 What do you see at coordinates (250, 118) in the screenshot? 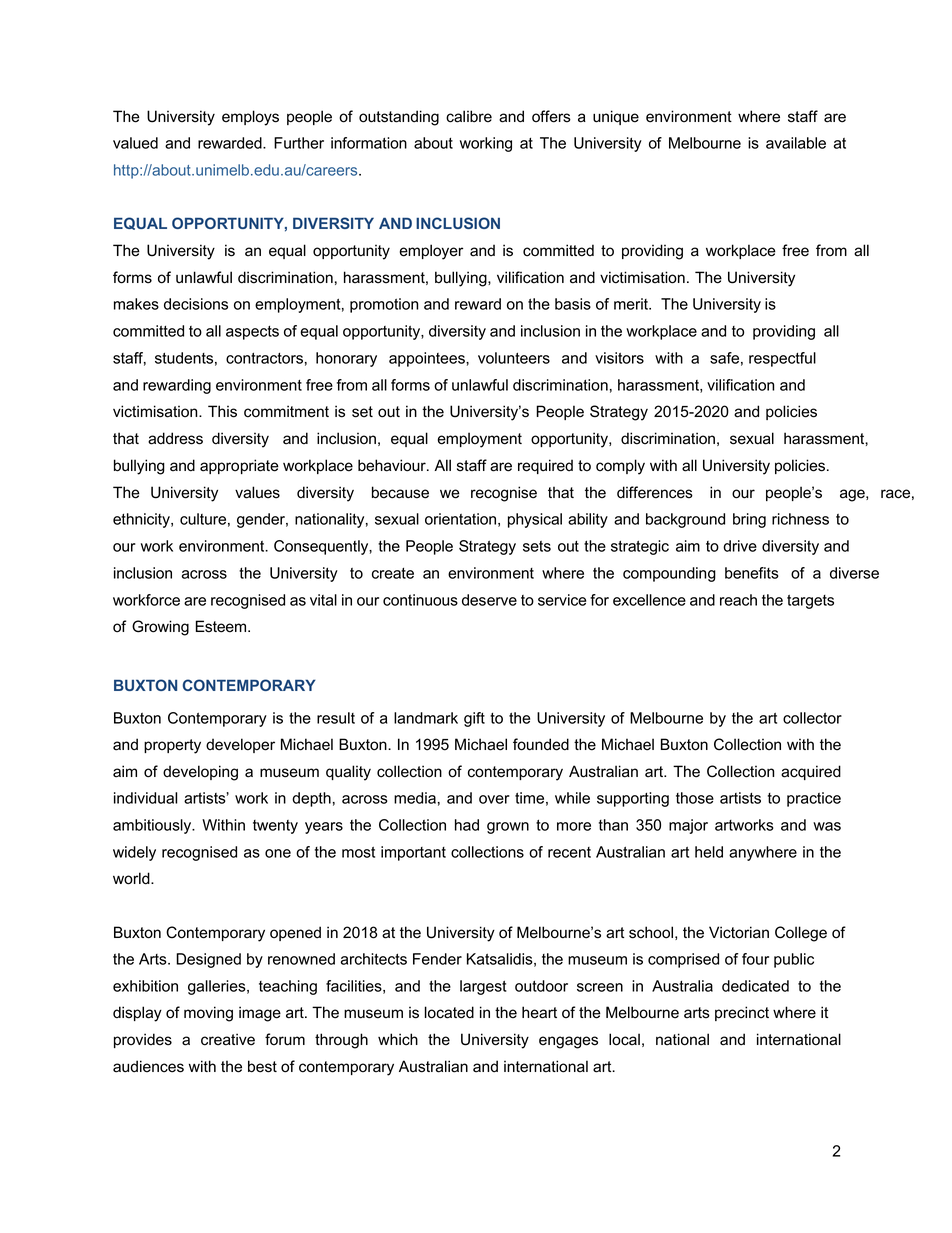
I see `employs` at bounding box center [250, 118].
